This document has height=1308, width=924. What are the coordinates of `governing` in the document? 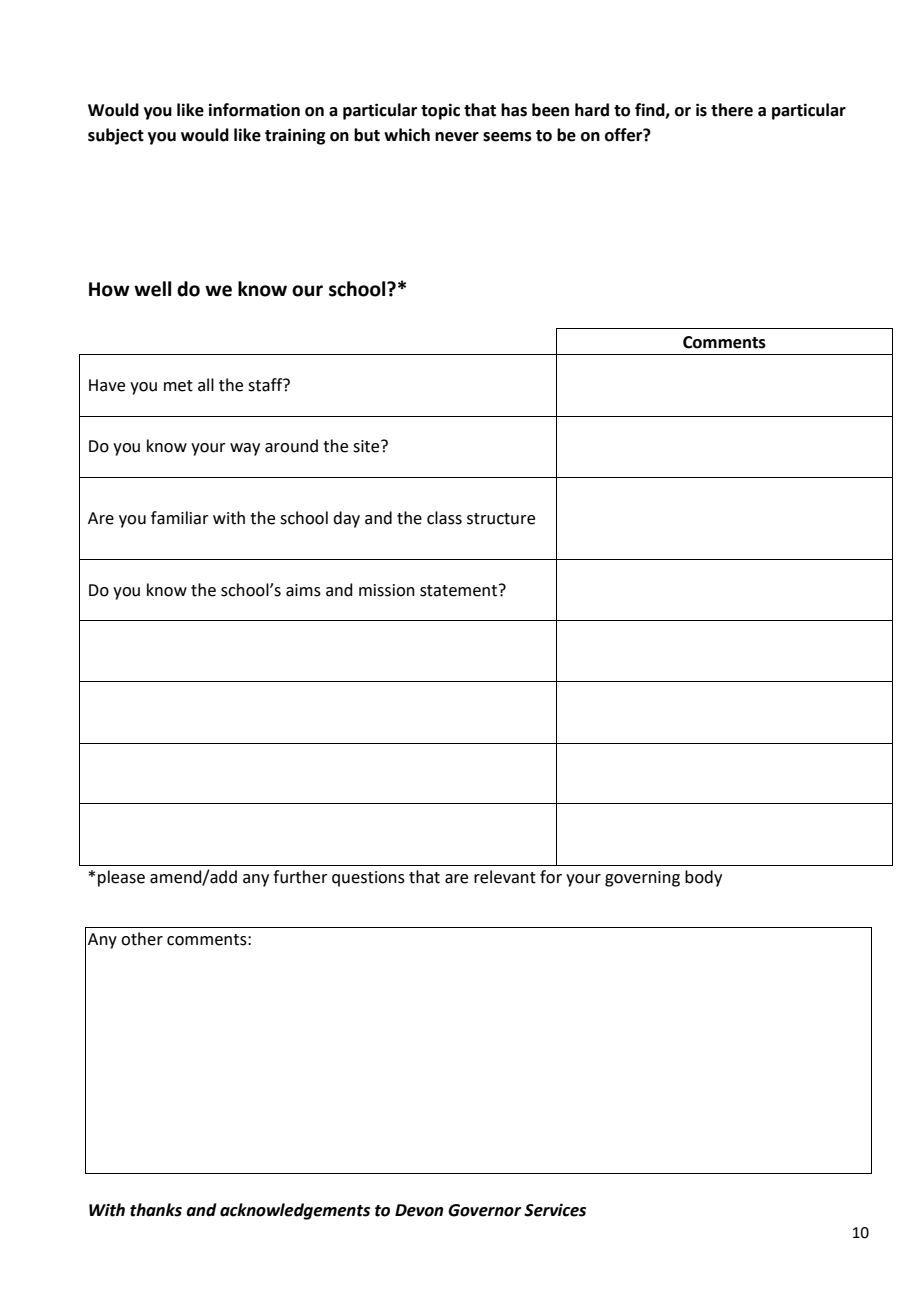 It's located at (642, 879).
